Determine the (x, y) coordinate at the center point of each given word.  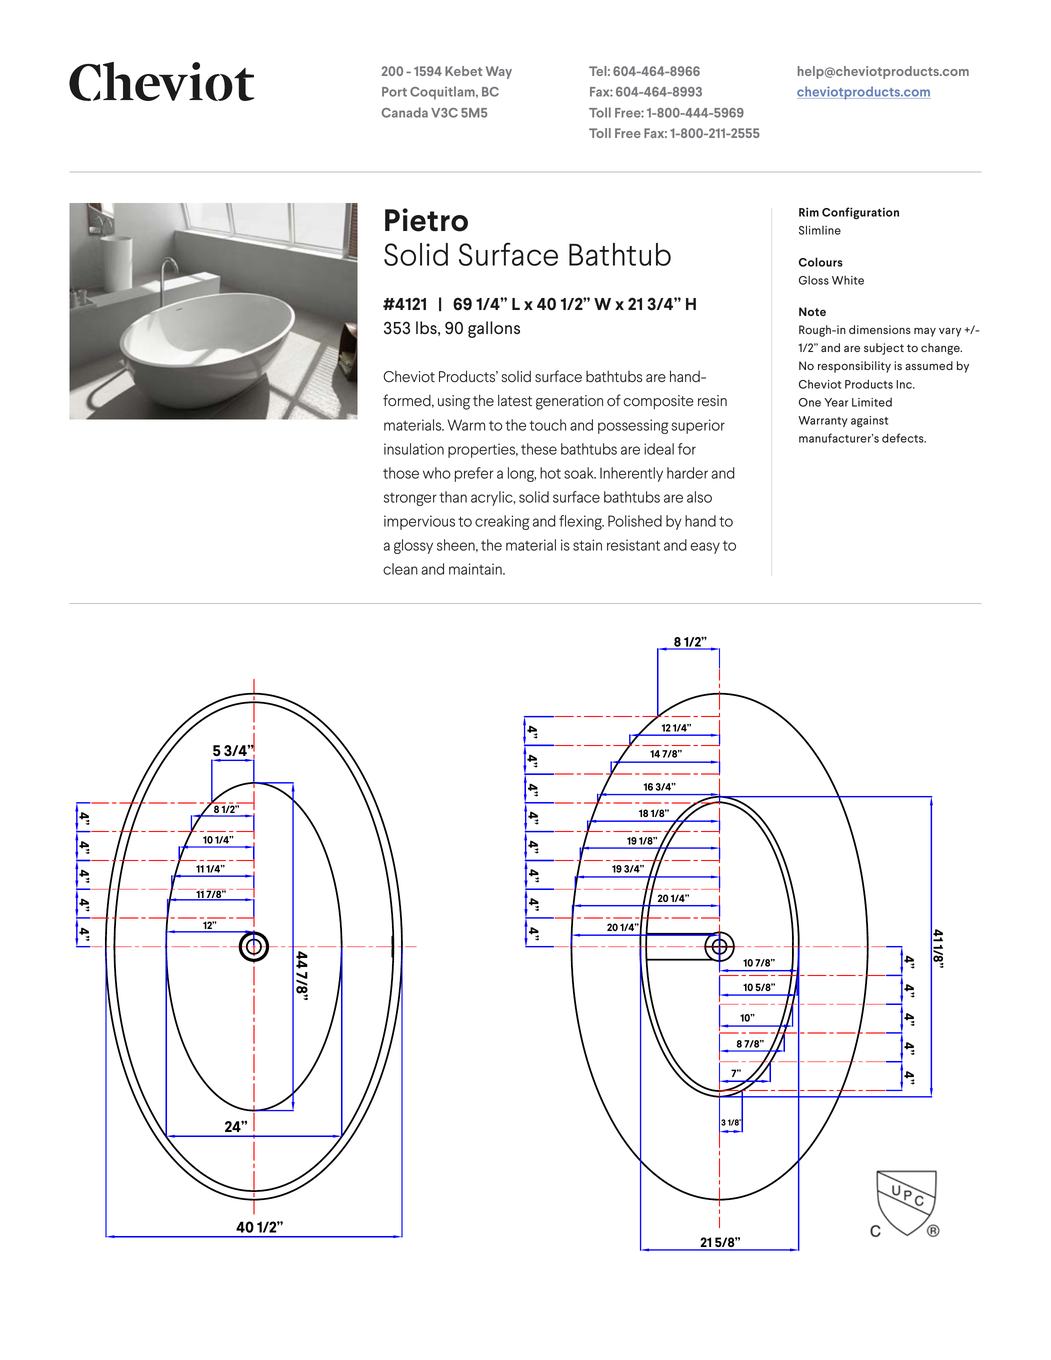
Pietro (426, 220)
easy (705, 548)
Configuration (860, 213)
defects (904, 438)
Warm (466, 425)
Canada (405, 112)
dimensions (880, 329)
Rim (809, 212)
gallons (494, 329)
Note (812, 311)
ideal (659, 449)
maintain (476, 569)
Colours (821, 262)
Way (499, 72)
